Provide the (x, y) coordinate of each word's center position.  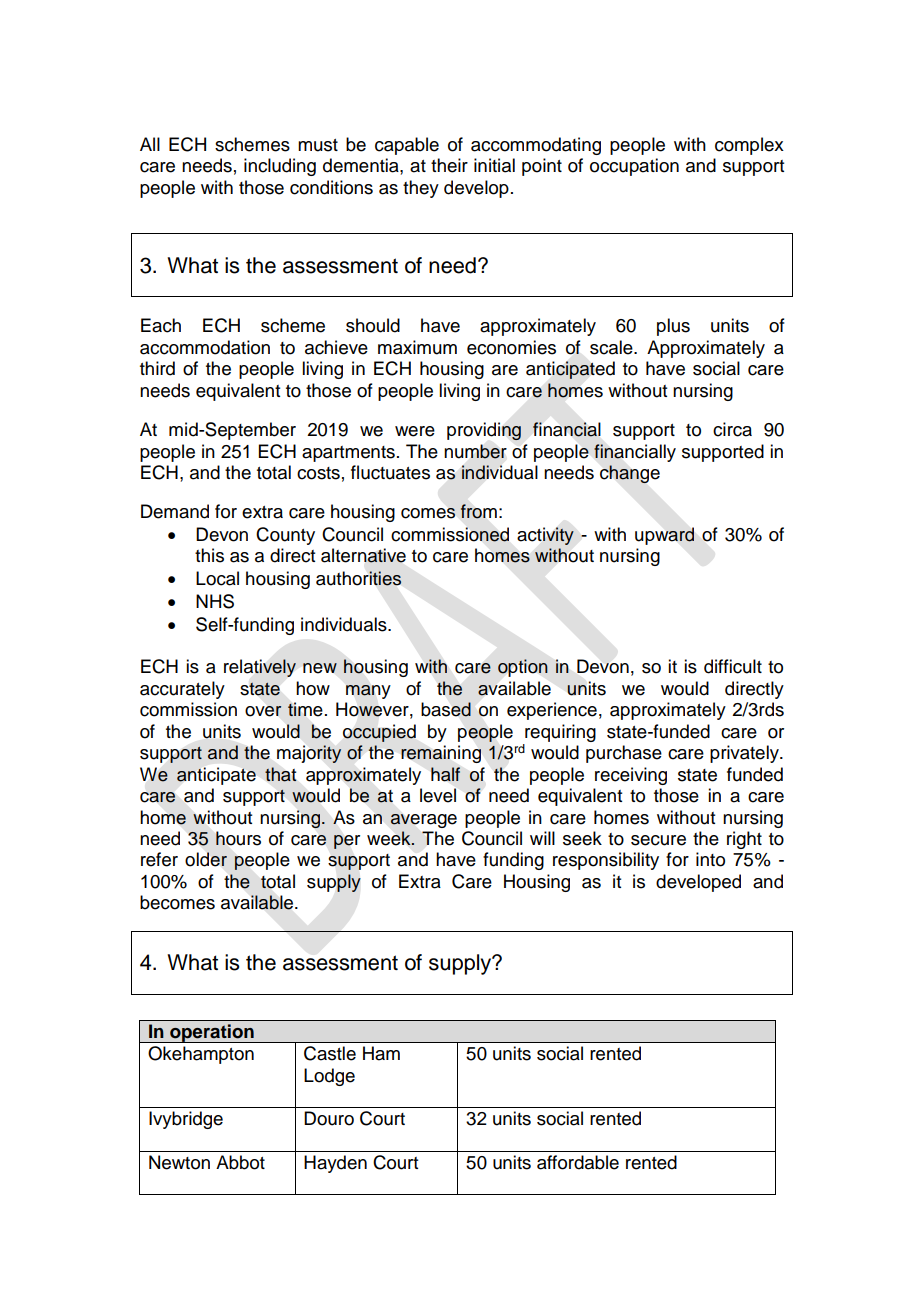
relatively (260, 668)
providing (484, 431)
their (449, 165)
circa (732, 429)
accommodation (205, 347)
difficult (733, 666)
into (710, 859)
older (206, 859)
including (280, 167)
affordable (578, 1162)
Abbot (240, 1162)
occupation (634, 167)
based (446, 709)
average (423, 821)
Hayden (335, 1164)
